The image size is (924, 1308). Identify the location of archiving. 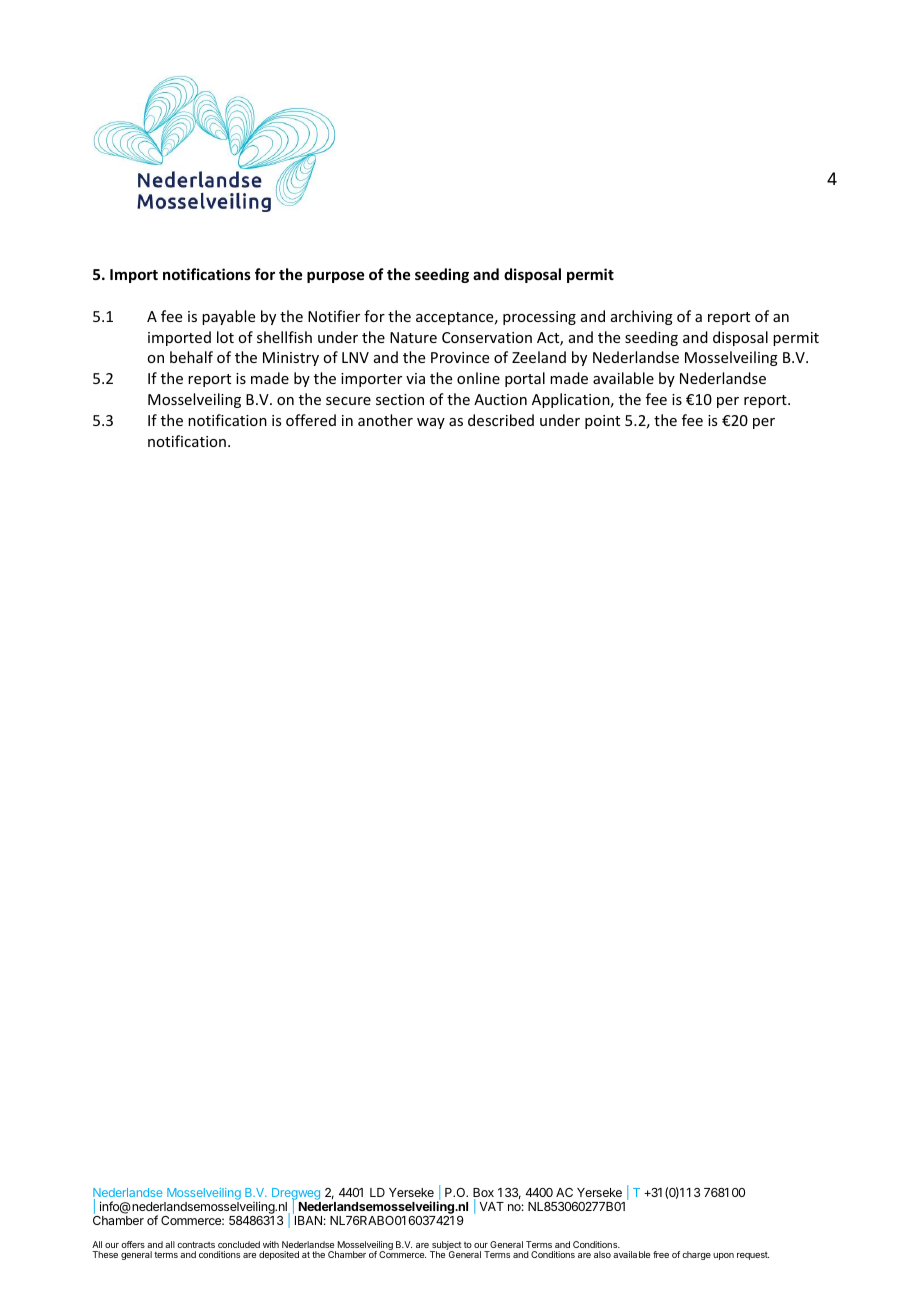
(642, 317).
